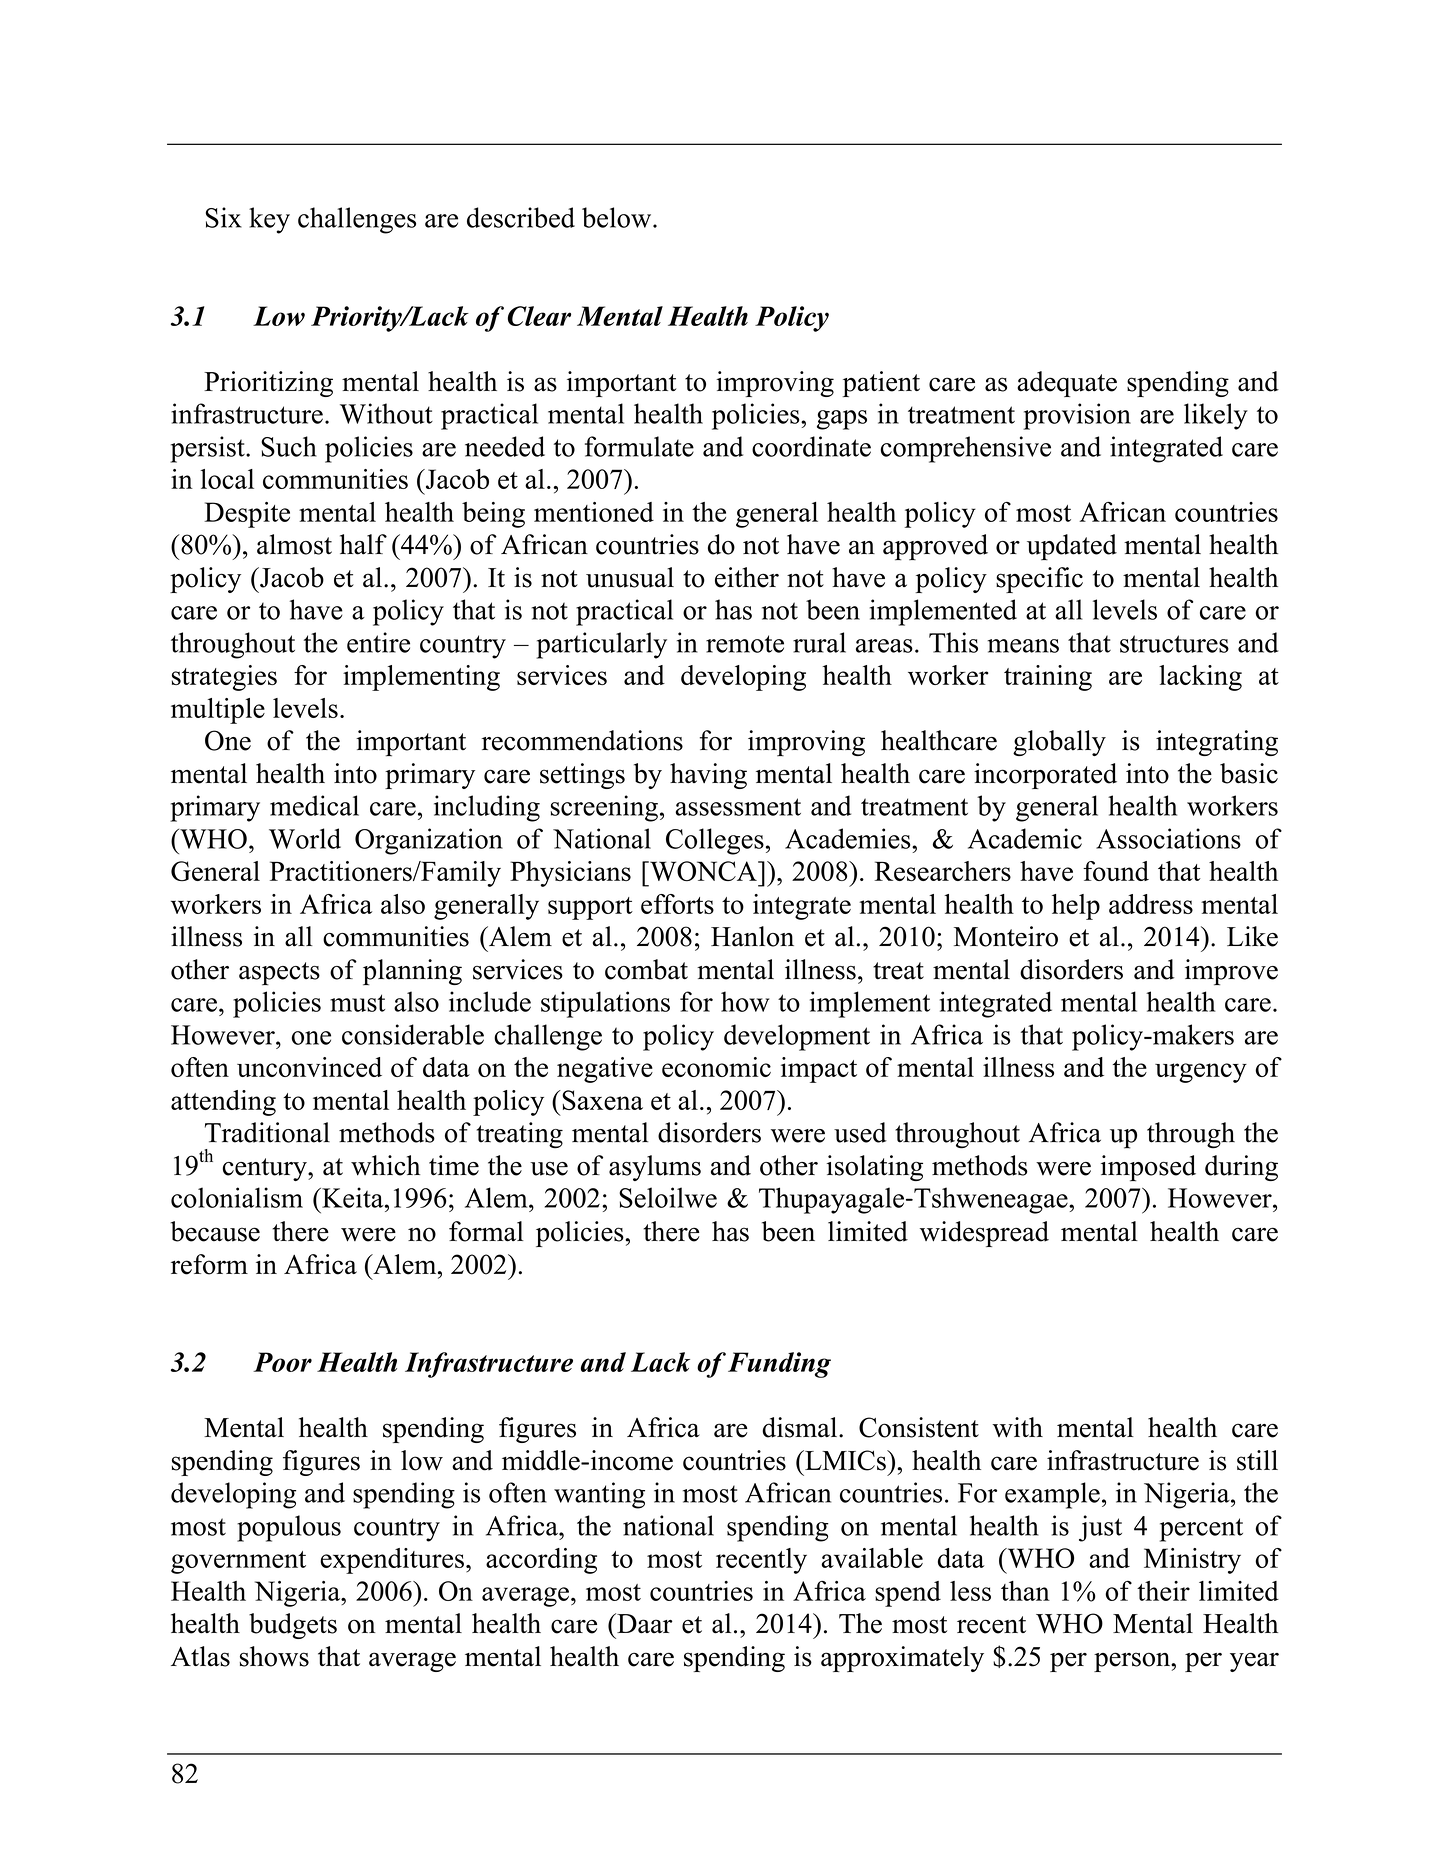  What do you see at coordinates (1163, 1591) in the image?
I see `their` at bounding box center [1163, 1591].
